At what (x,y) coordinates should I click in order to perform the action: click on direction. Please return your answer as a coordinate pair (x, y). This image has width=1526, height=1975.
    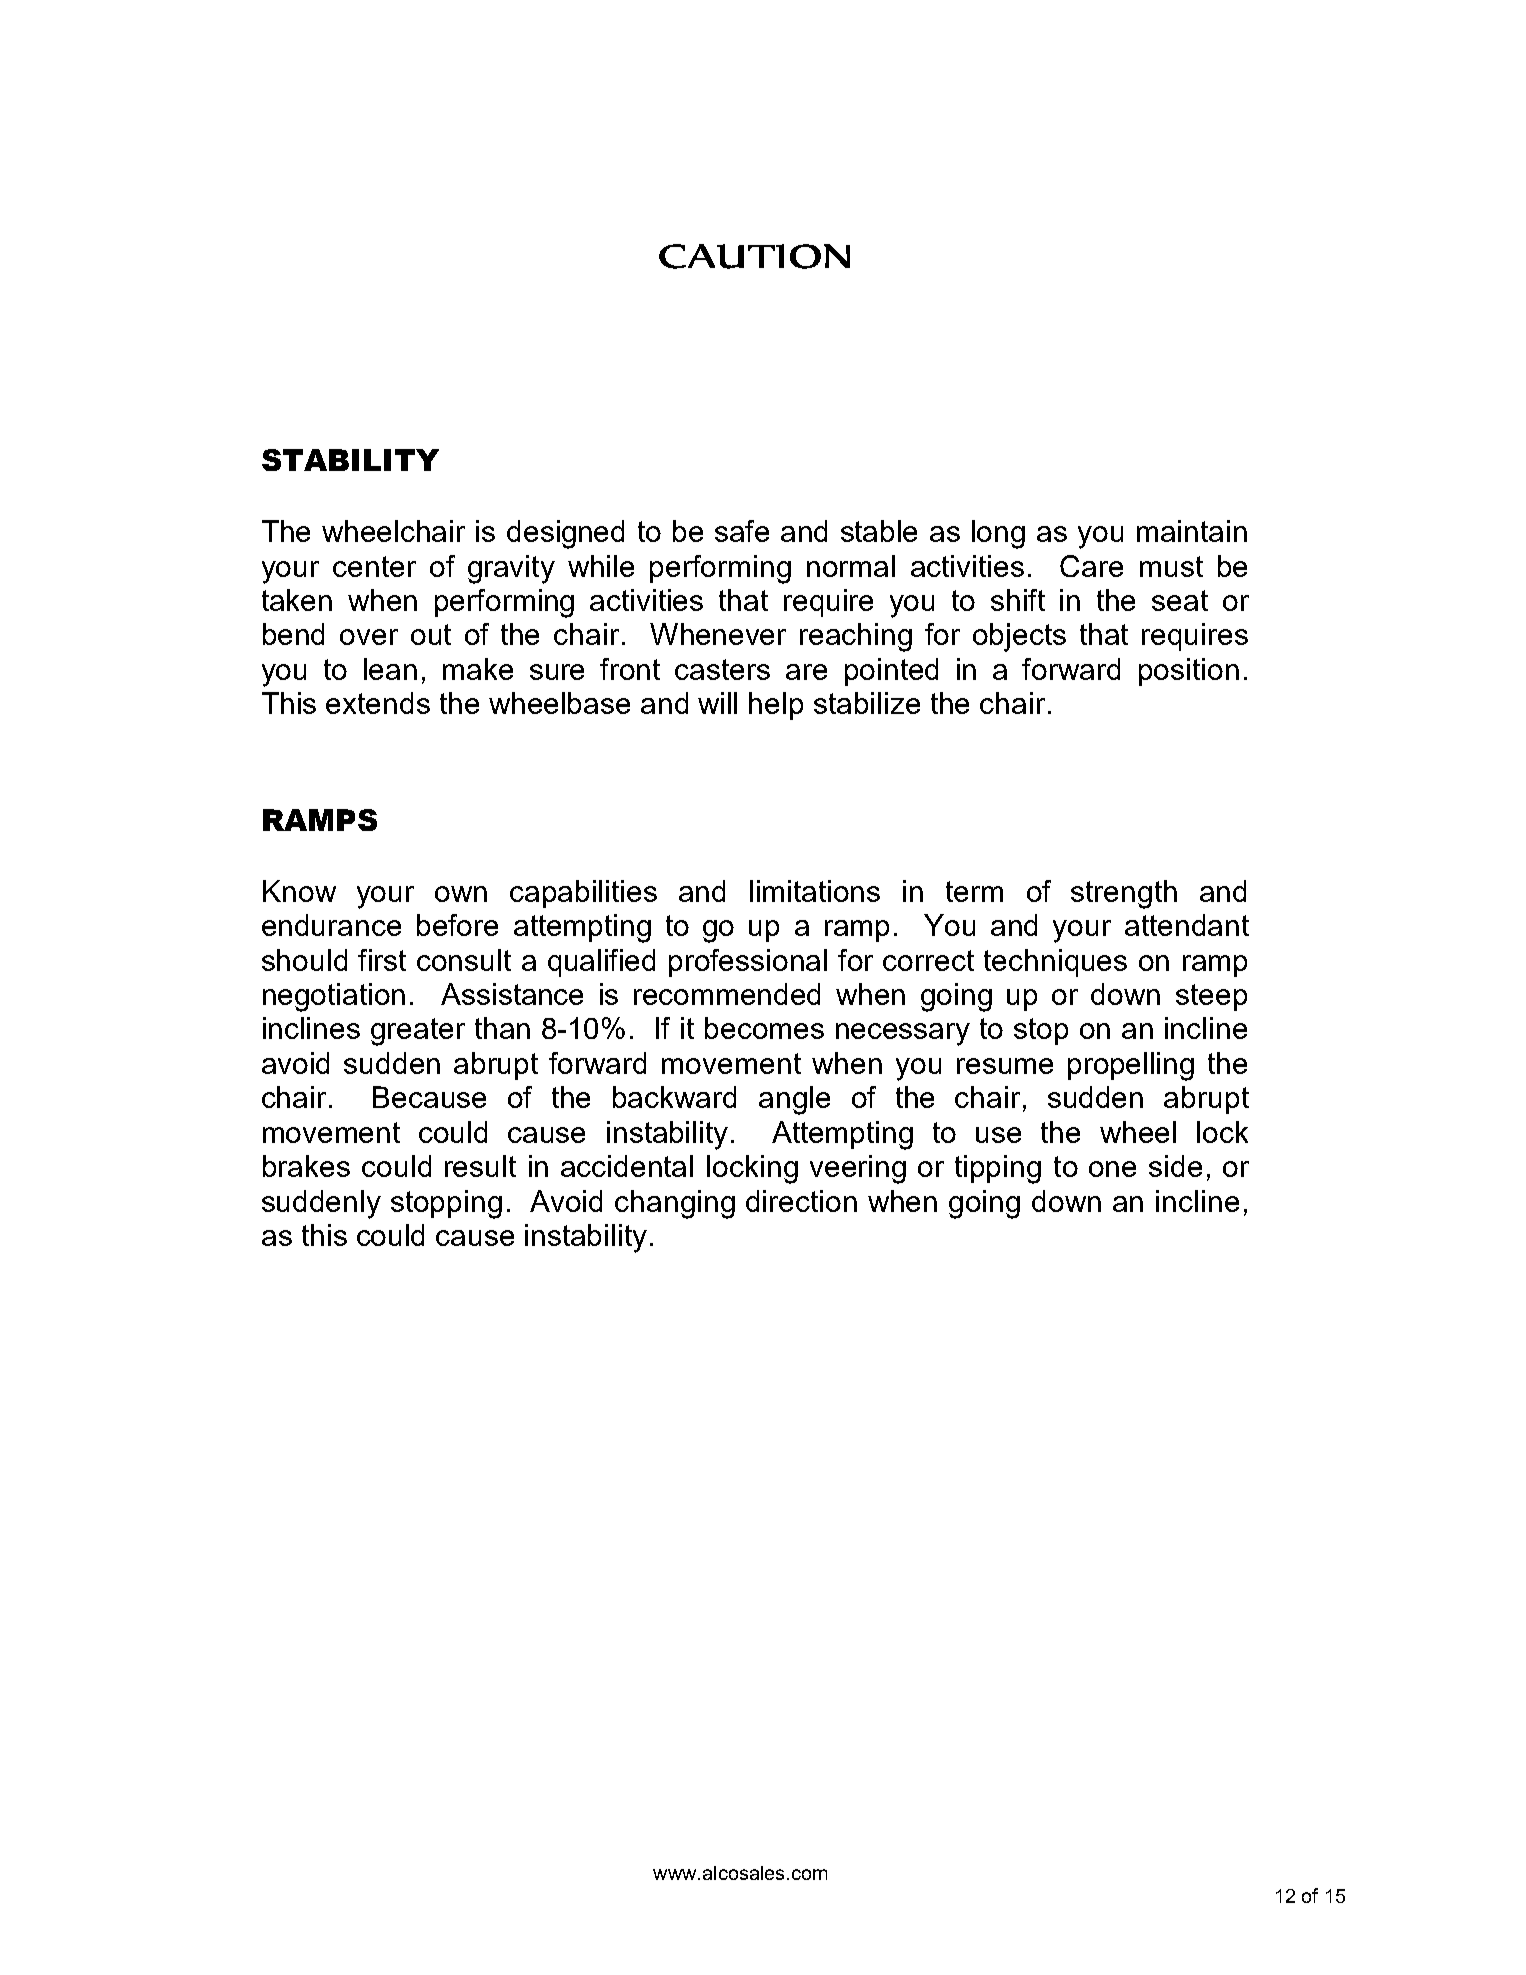
    Looking at the image, I should click on (801, 1201).
